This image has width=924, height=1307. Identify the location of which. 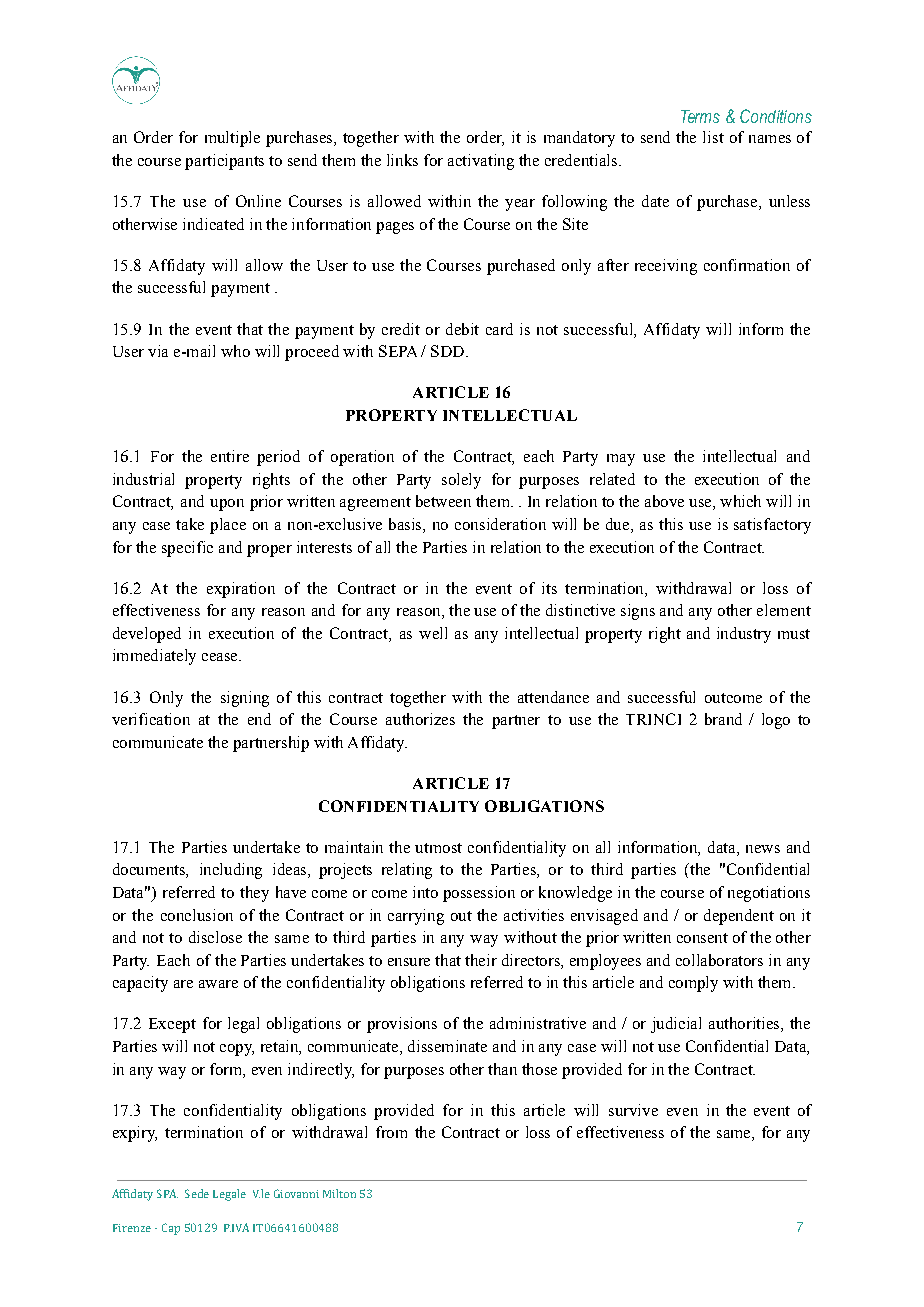
(740, 501).
